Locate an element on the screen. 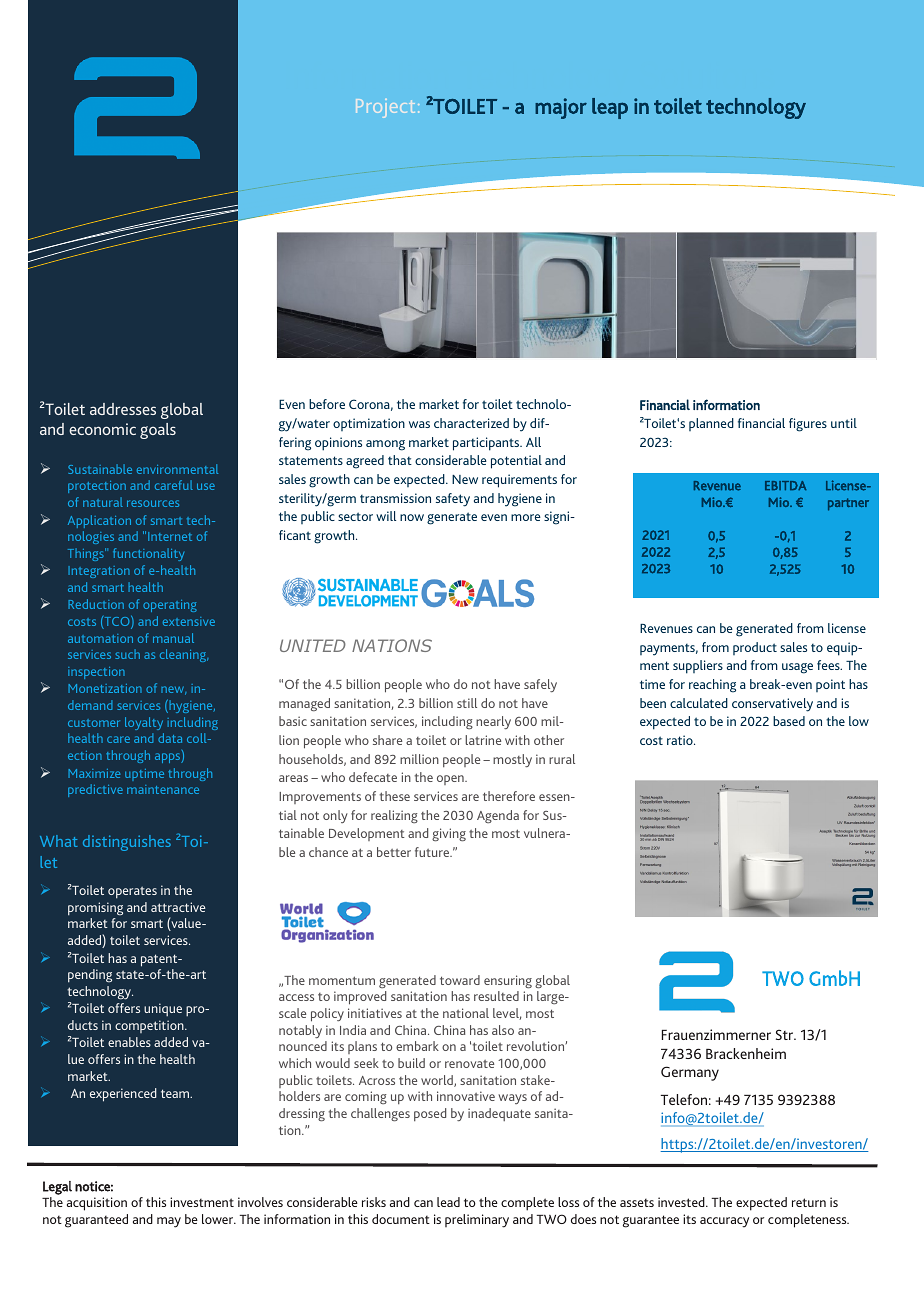  major is located at coordinates (561, 108).
